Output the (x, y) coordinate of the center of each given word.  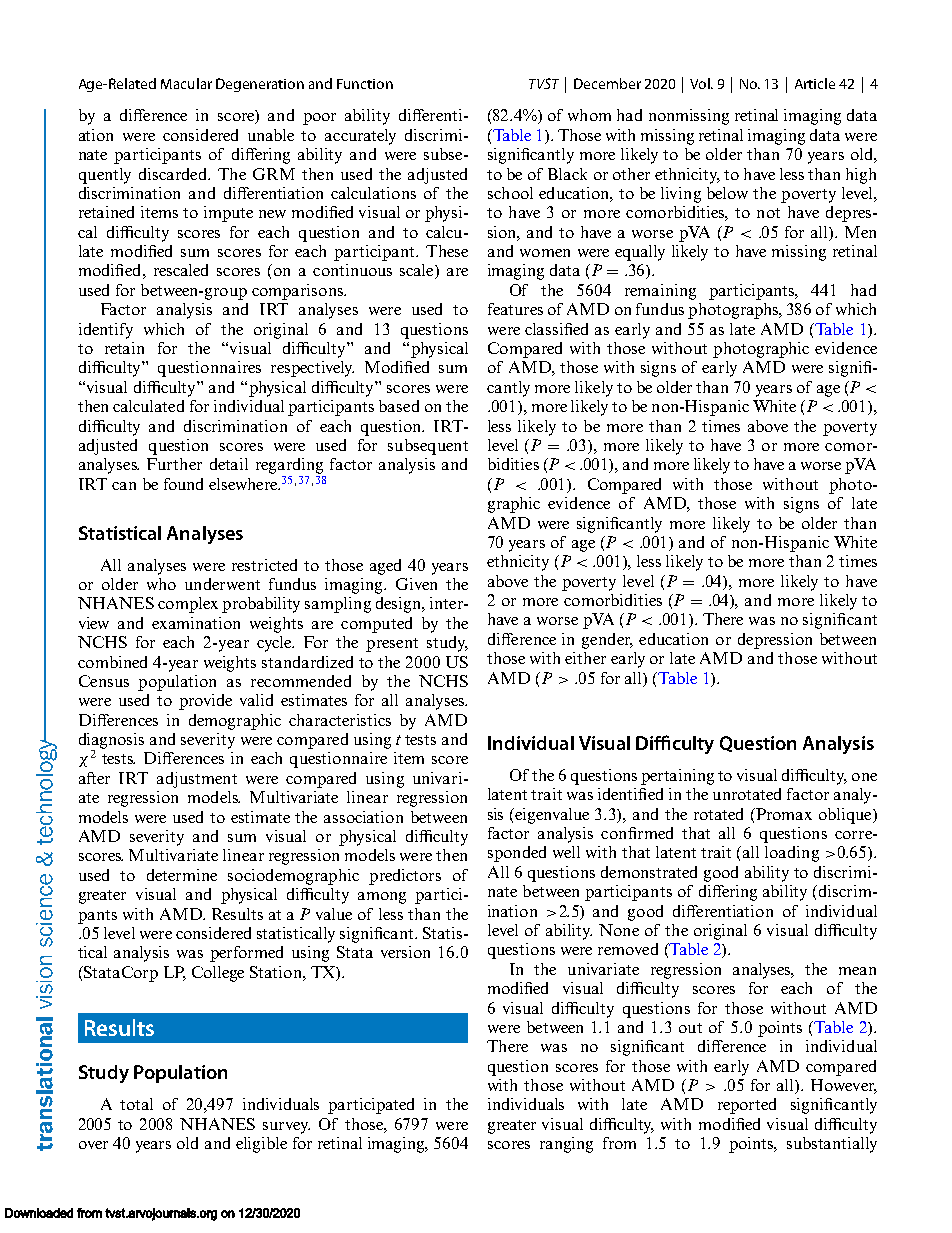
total (136, 1104)
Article (815, 83)
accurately (360, 137)
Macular (186, 83)
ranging (566, 1145)
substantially (832, 1145)
